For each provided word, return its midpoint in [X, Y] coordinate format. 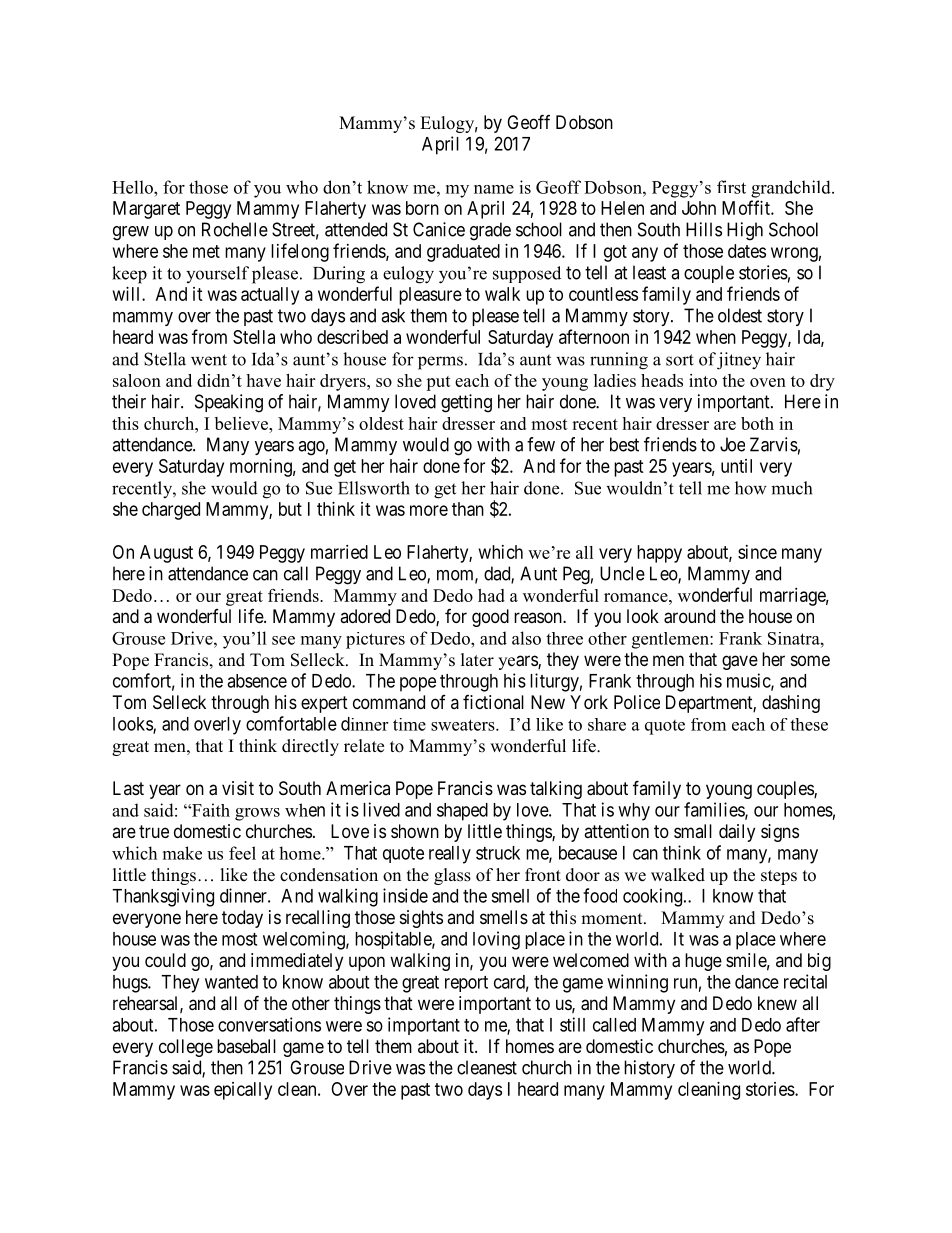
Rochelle [235, 229]
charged [171, 511]
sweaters [464, 725]
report [466, 984]
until [736, 466]
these [809, 724]
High [745, 231]
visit [238, 788]
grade [490, 231]
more [429, 510]
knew [777, 1003]
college [186, 1048]
